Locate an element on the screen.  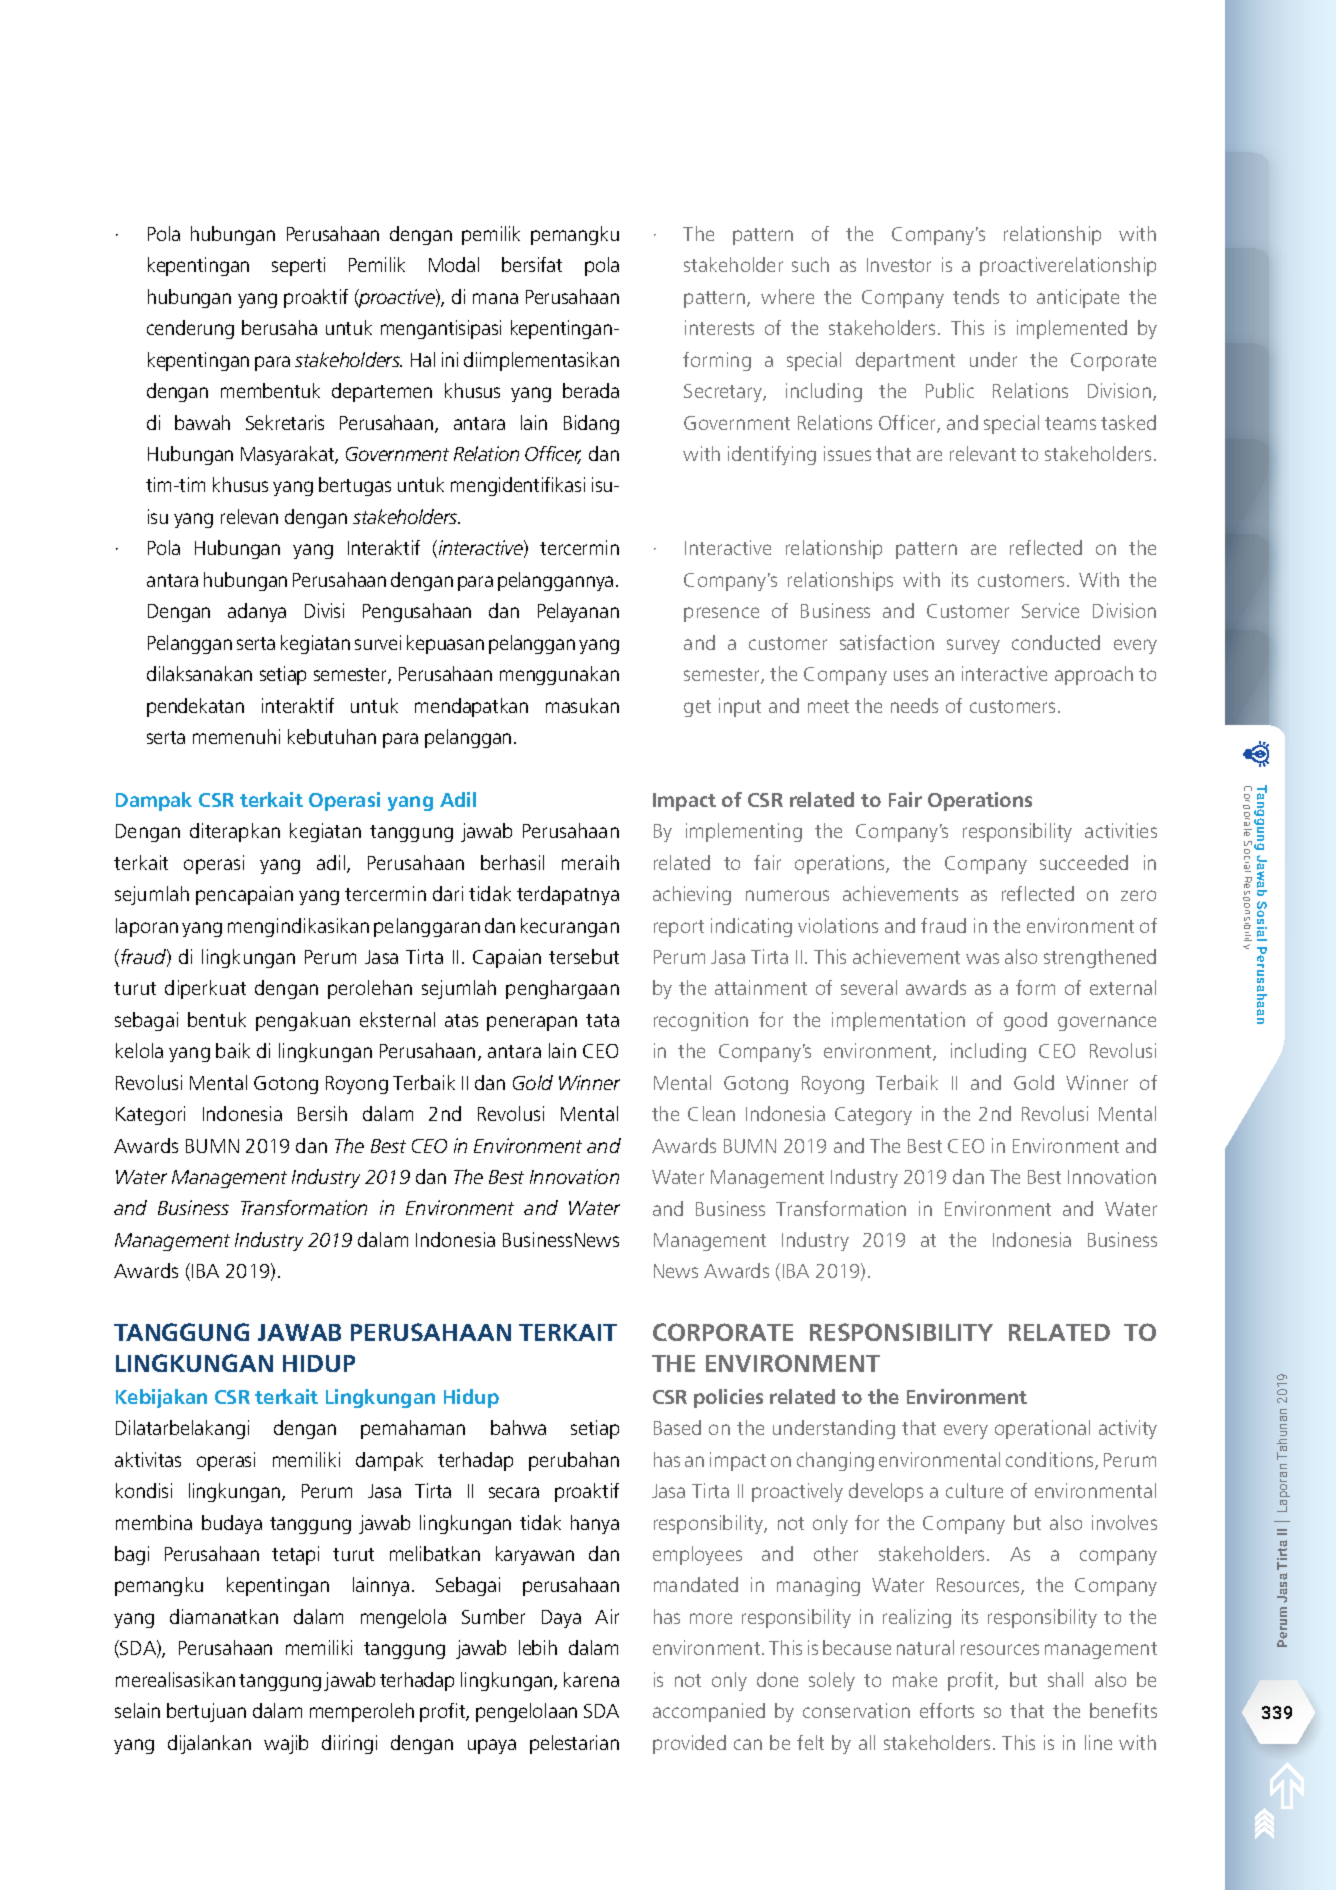
conducted is located at coordinates (1056, 642).
